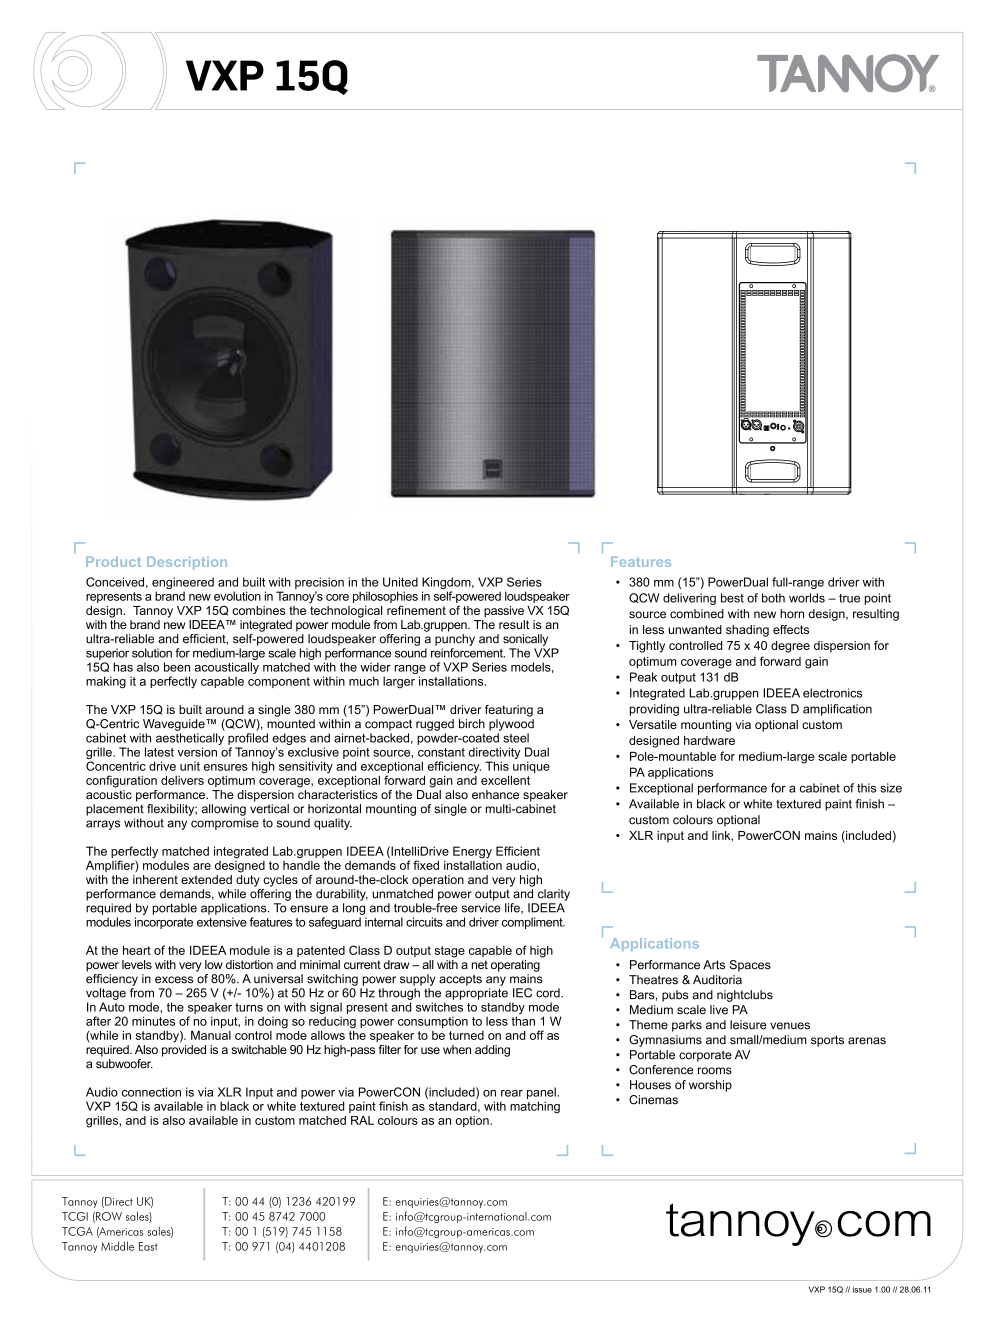 This screenshot has height=1323, width=993. Describe the element at coordinates (148, 1246) in the screenshot. I see `East` at that location.
